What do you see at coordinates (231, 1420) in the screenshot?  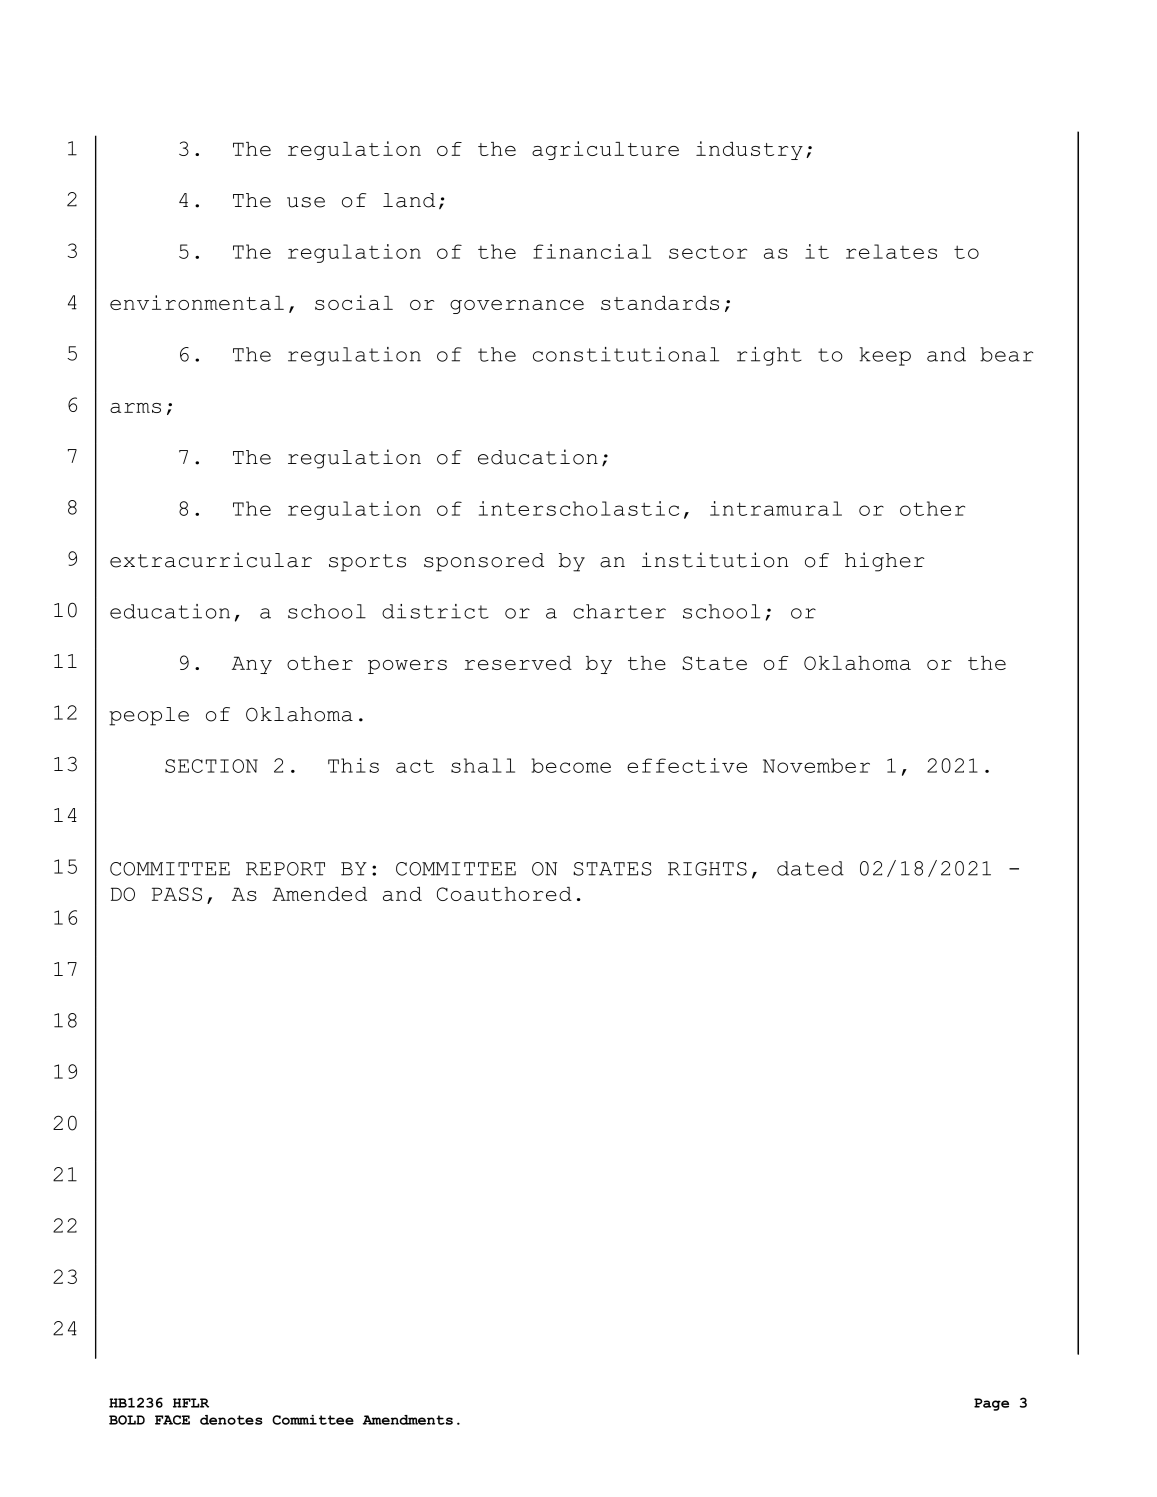 I see `denotes` at bounding box center [231, 1420].
